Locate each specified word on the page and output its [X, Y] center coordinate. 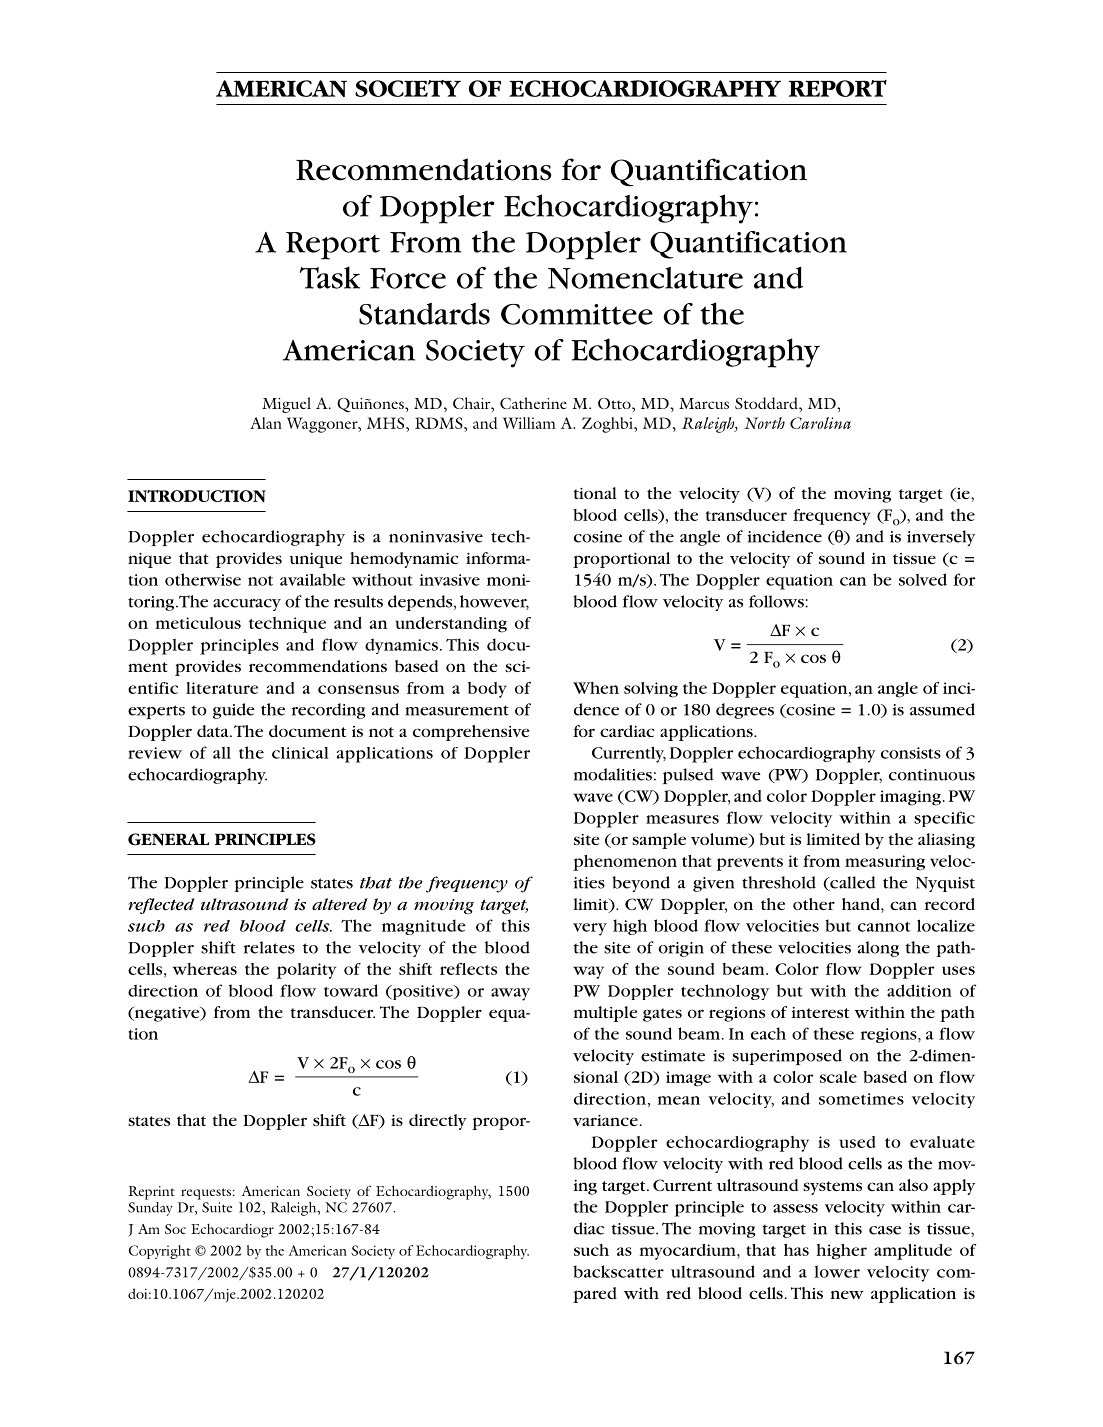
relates [269, 947]
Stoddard [767, 403]
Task [330, 277]
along [878, 949]
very [590, 929]
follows [777, 601]
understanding [451, 625]
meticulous [198, 623]
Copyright [160, 1252]
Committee [577, 314]
